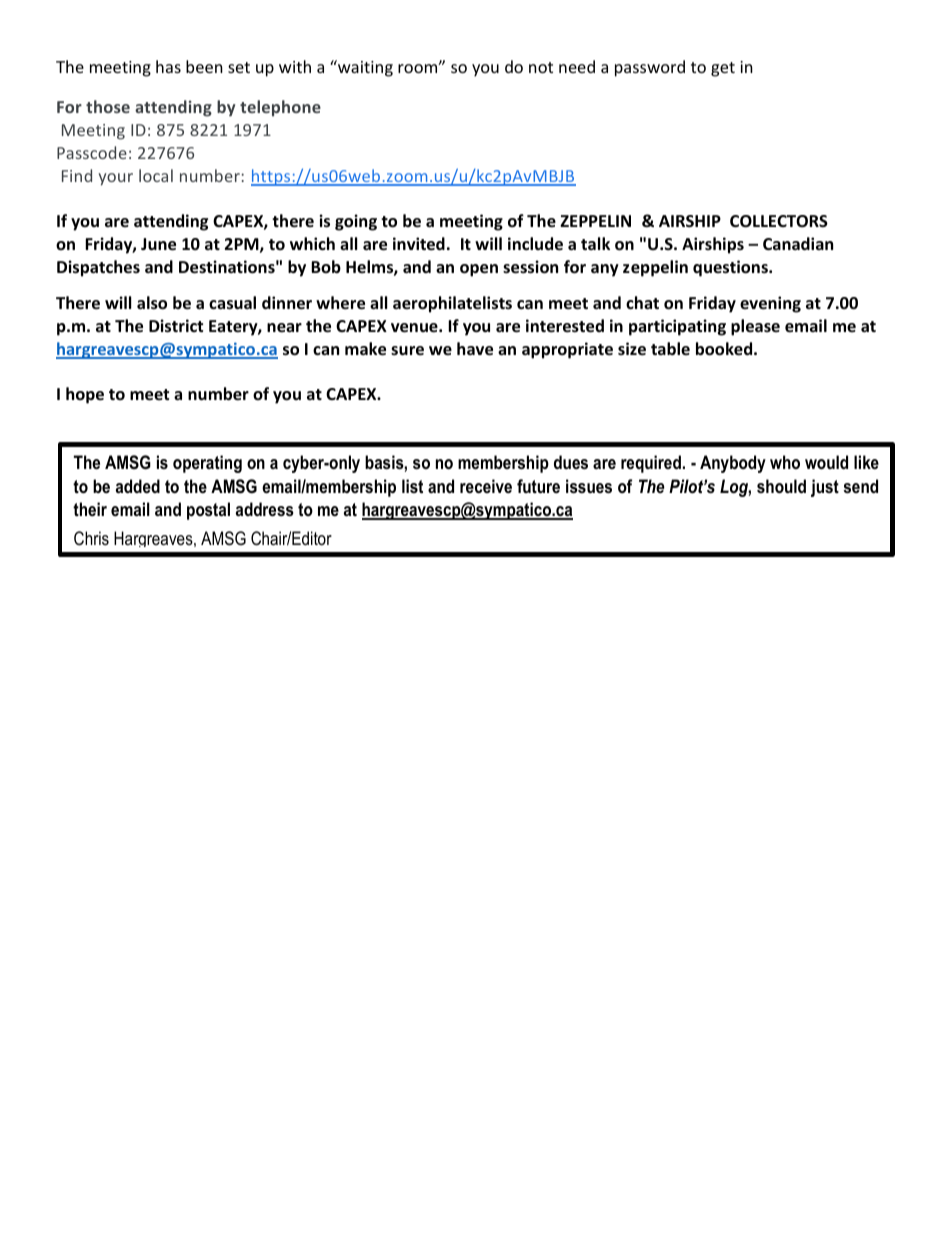 The width and height of the page is (952, 1233). Describe the element at coordinates (723, 69) in the page. I see `get` at that location.
